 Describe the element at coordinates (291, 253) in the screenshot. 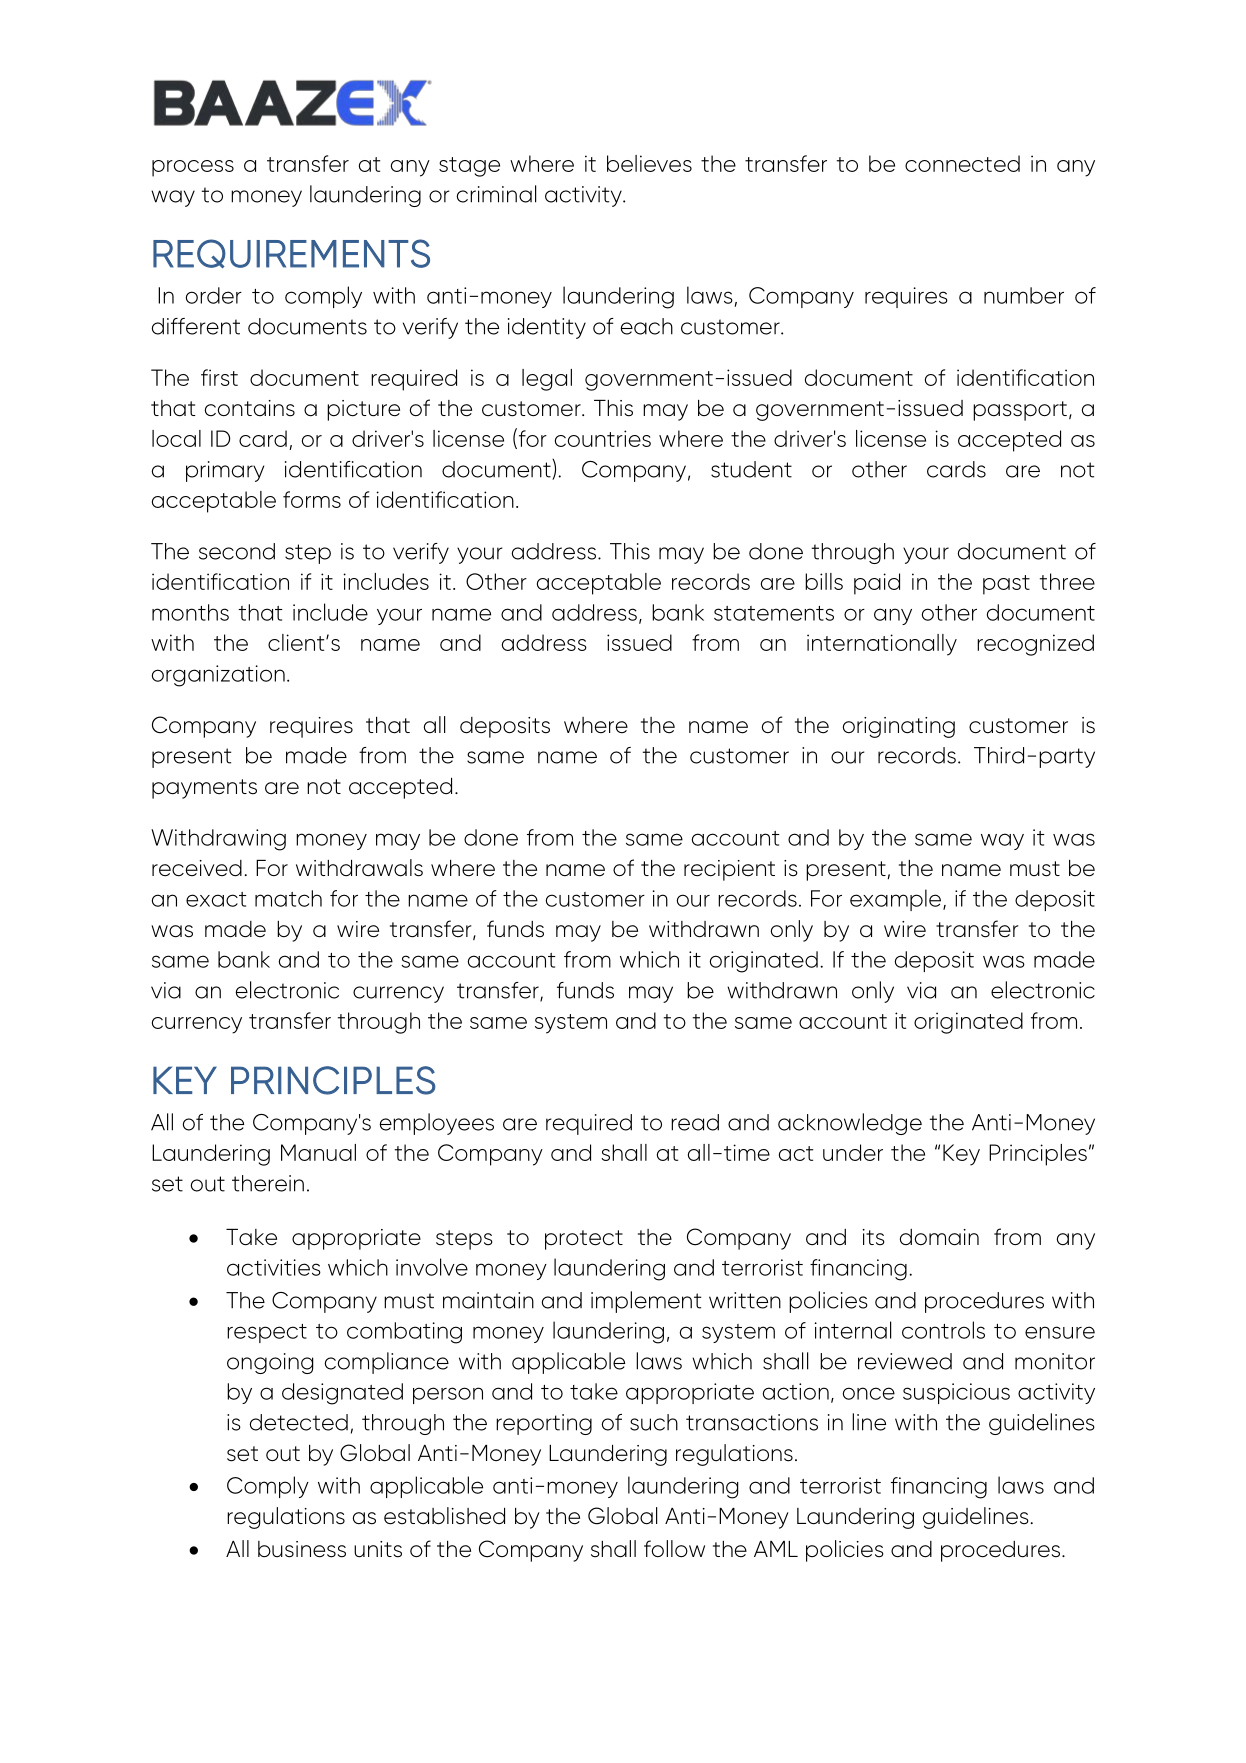

I see `REQUIREMENTS` at that location.
